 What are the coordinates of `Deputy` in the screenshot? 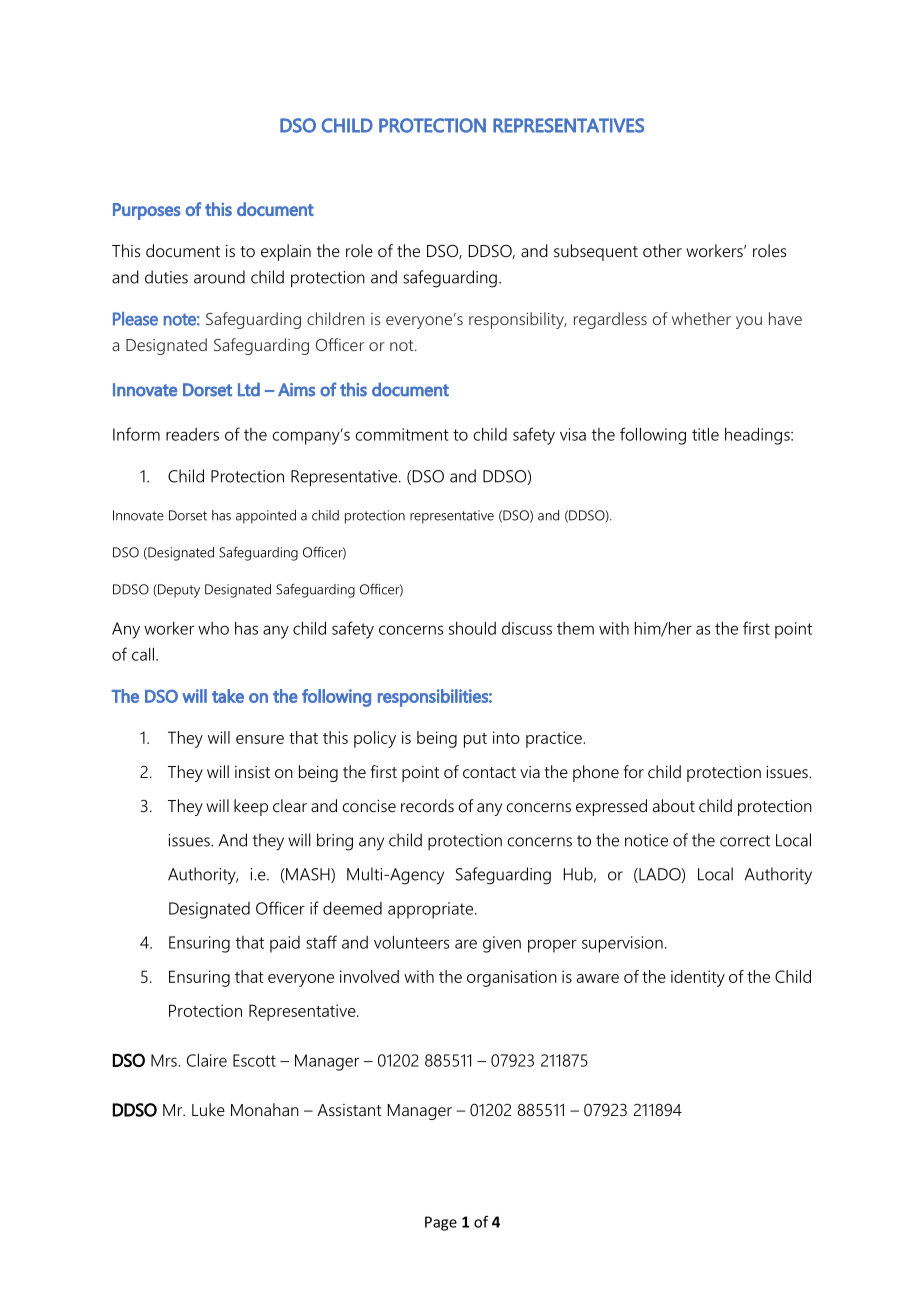 It's located at (178, 591).
